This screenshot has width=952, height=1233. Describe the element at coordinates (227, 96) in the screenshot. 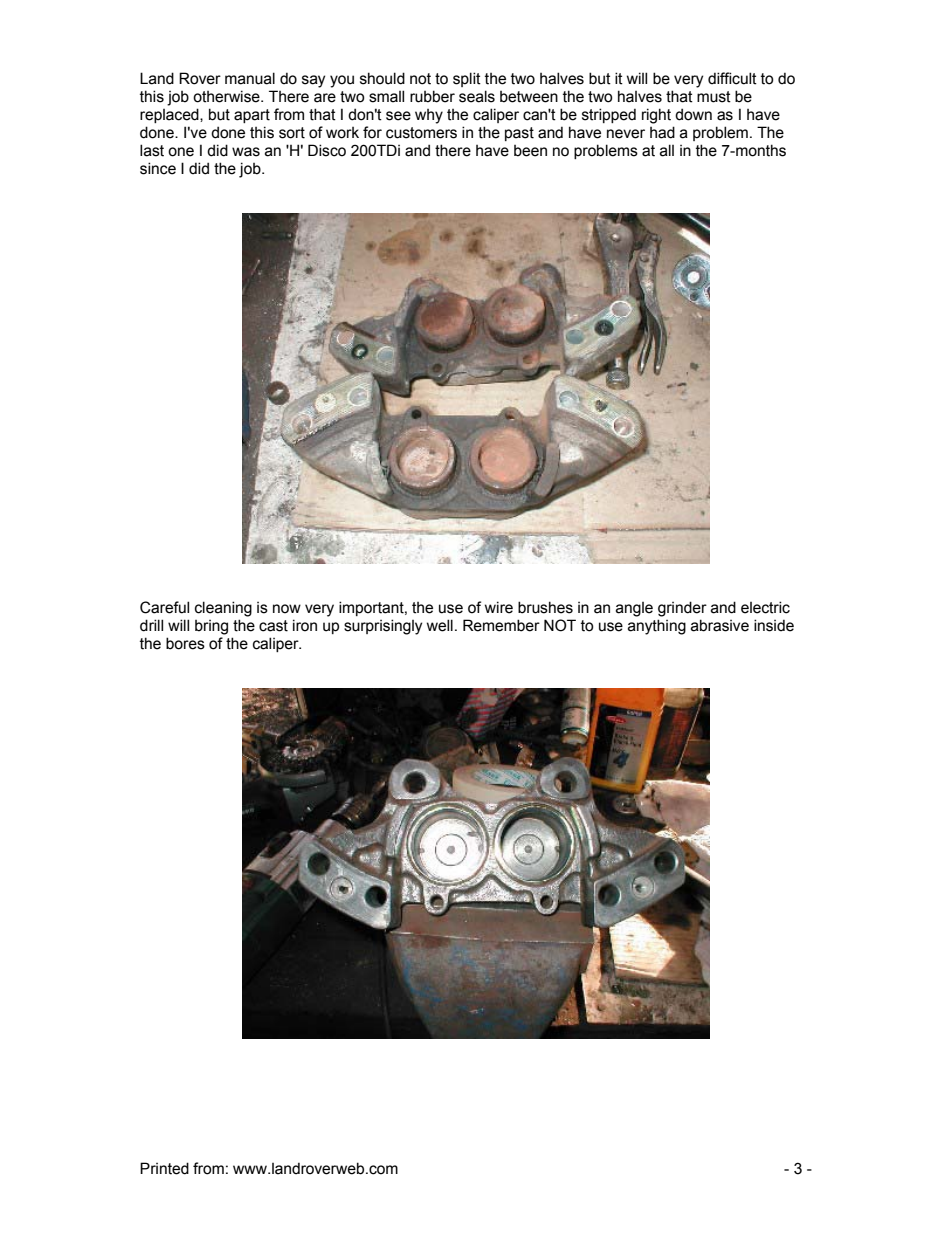

I see `otherwise` at that location.
